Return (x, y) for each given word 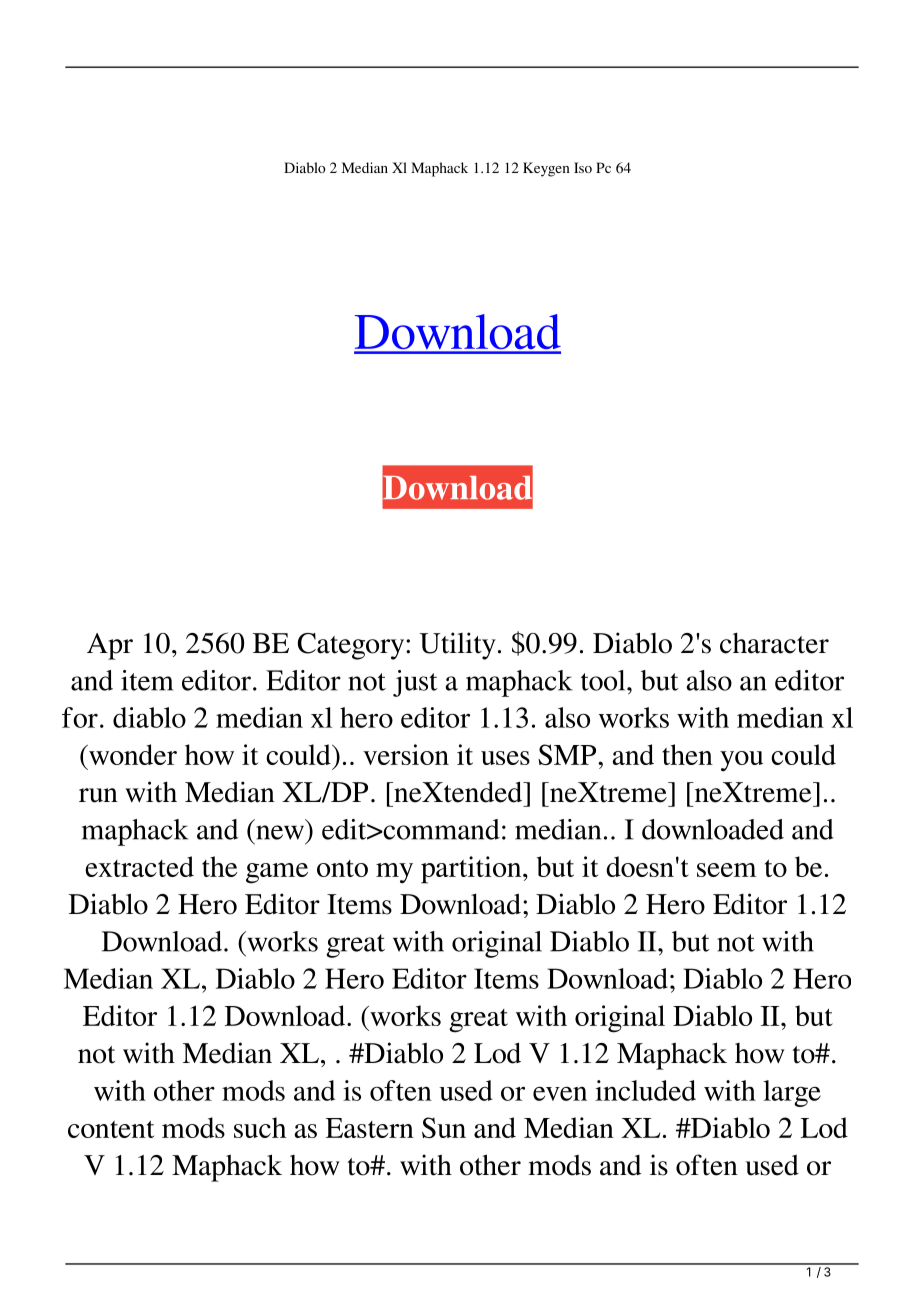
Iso (583, 167)
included (645, 1090)
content (111, 1129)
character (774, 643)
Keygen (546, 169)
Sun (444, 1127)
